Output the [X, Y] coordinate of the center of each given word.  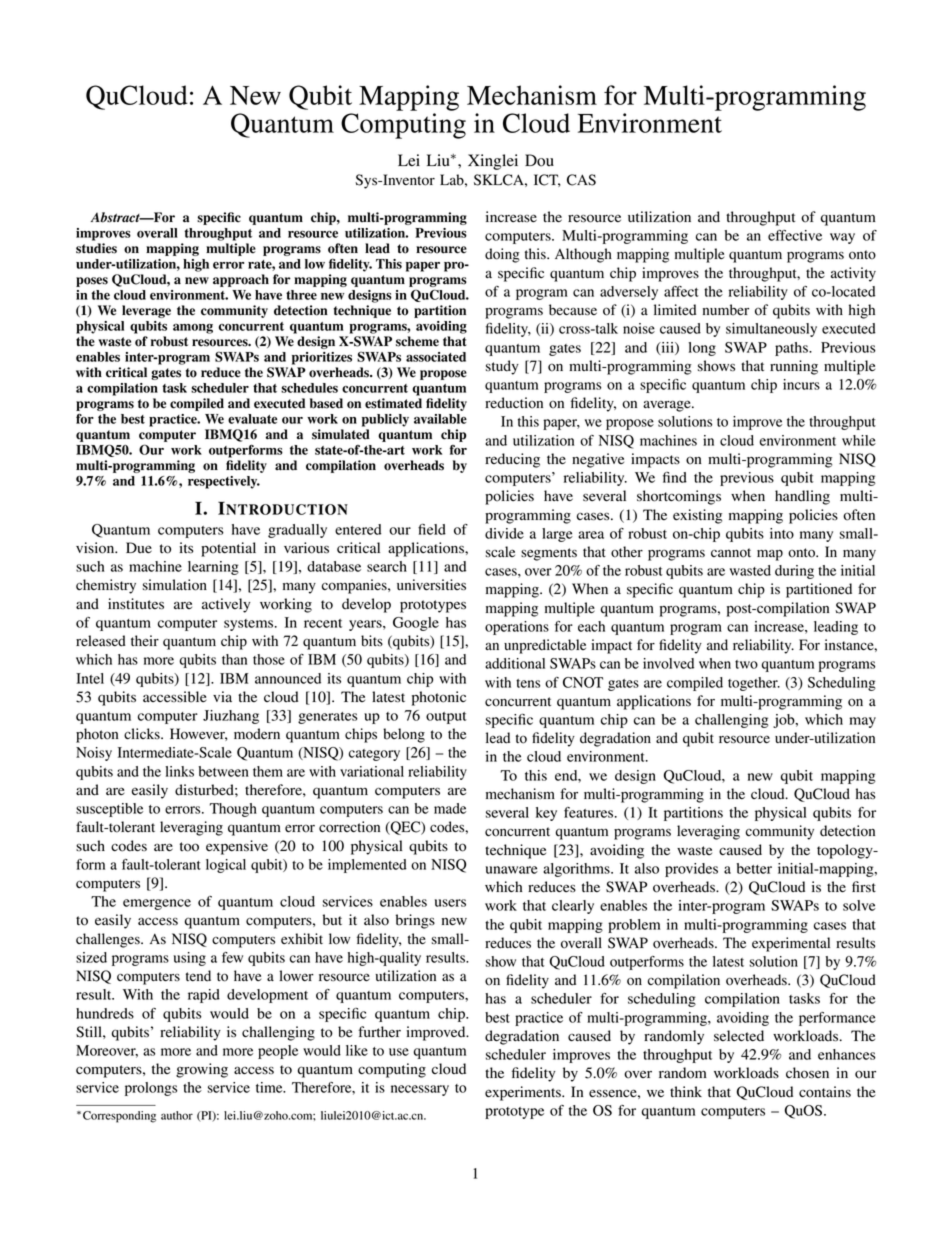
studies [96, 248]
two [746, 664]
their [145, 640]
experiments [524, 1093]
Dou [539, 160]
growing [202, 1070]
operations [517, 628]
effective [795, 235]
